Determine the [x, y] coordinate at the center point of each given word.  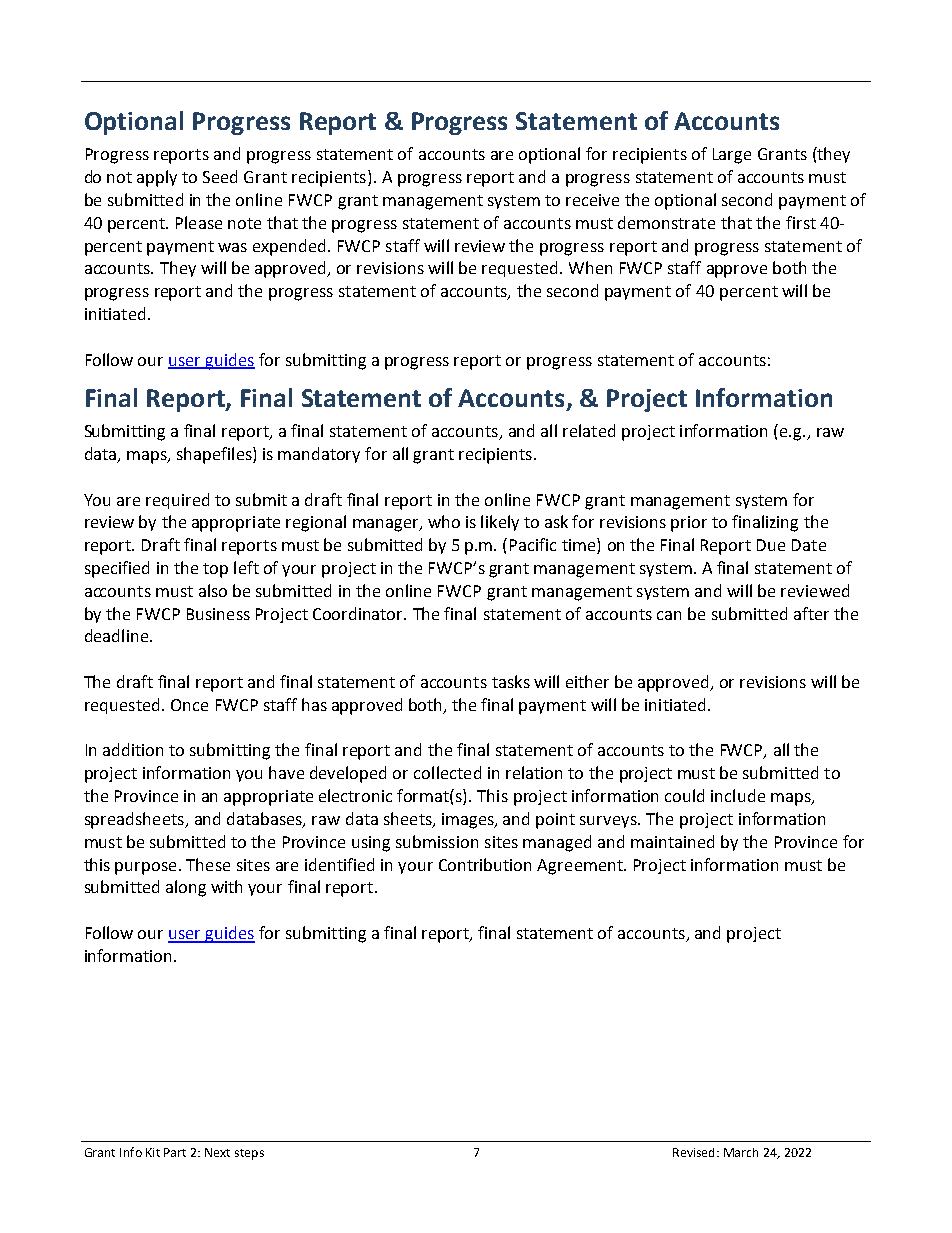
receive [592, 200]
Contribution [485, 864]
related [589, 430]
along [186, 888]
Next [217, 1152]
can [669, 615]
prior [689, 524]
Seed [220, 176]
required [177, 501]
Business [218, 614]
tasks [511, 681]
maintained [672, 841]
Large [732, 156]
